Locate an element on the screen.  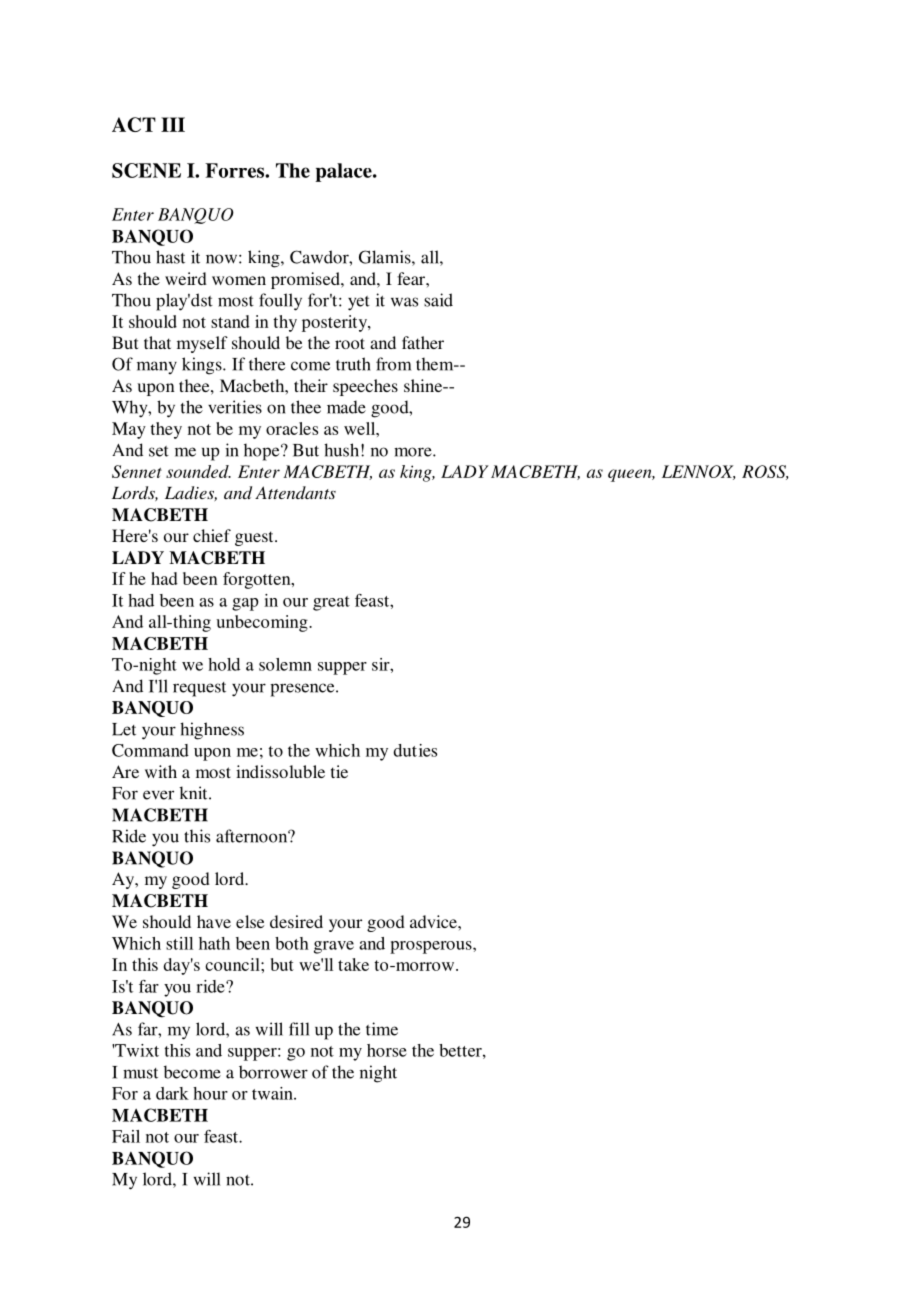
have is located at coordinates (214, 921).
